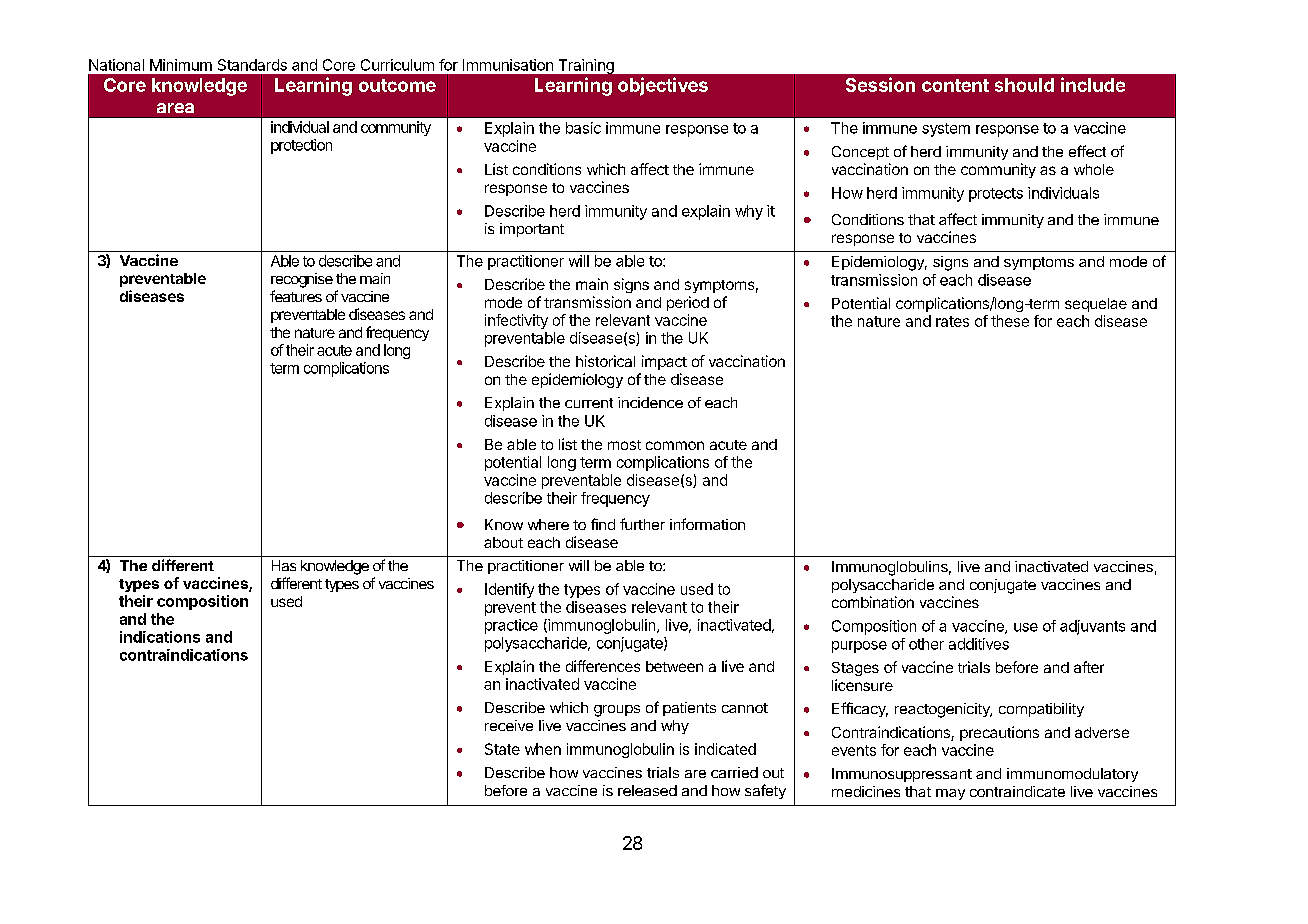 Image resolution: width=1308 pixels, height=924 pixels. What do you see at coordinates (955, 85) in the image?
I see `content` at bounding box center [955, 85].
